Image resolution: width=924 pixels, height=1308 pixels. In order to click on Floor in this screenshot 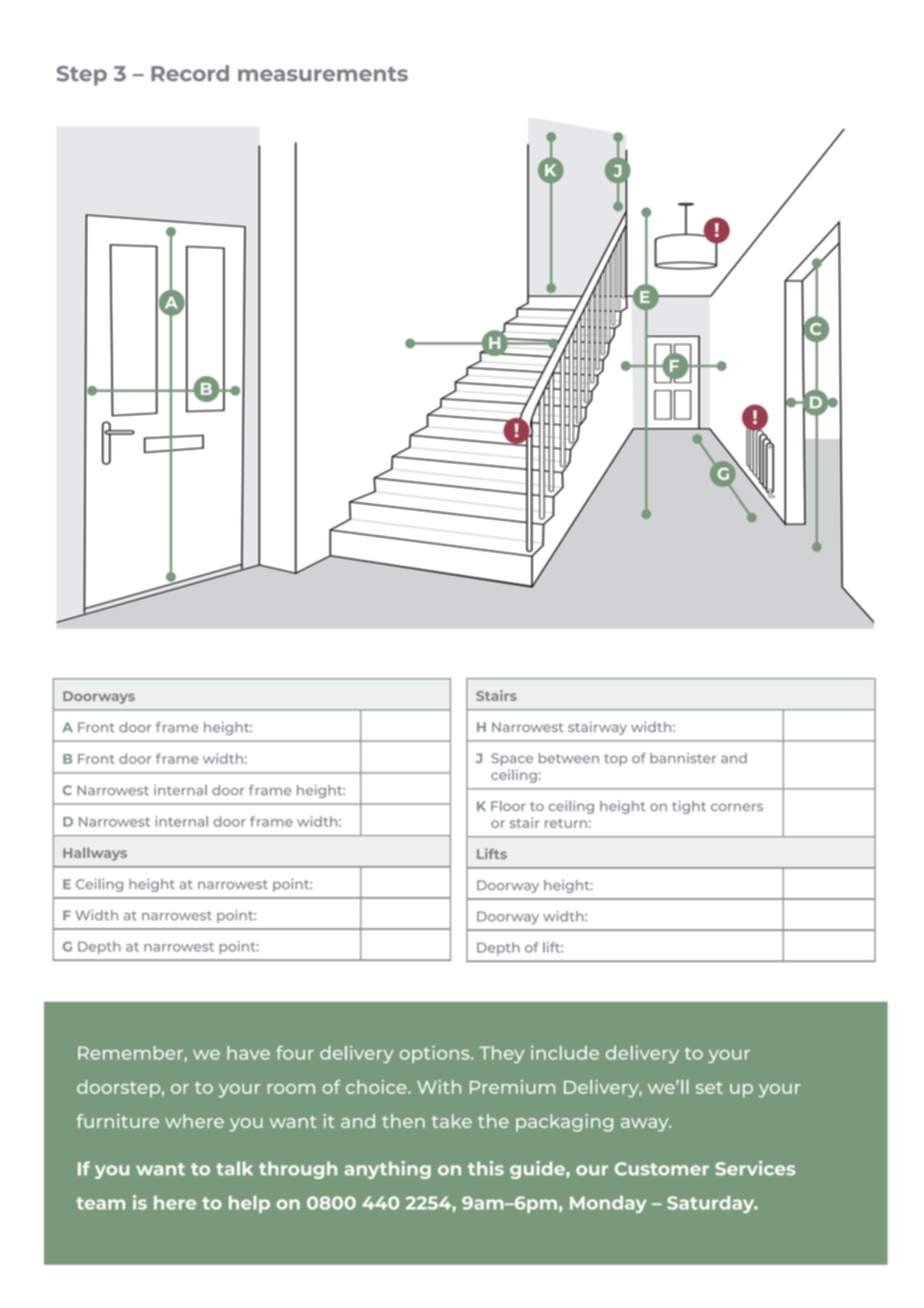, I will do `click(508, 806)`.
